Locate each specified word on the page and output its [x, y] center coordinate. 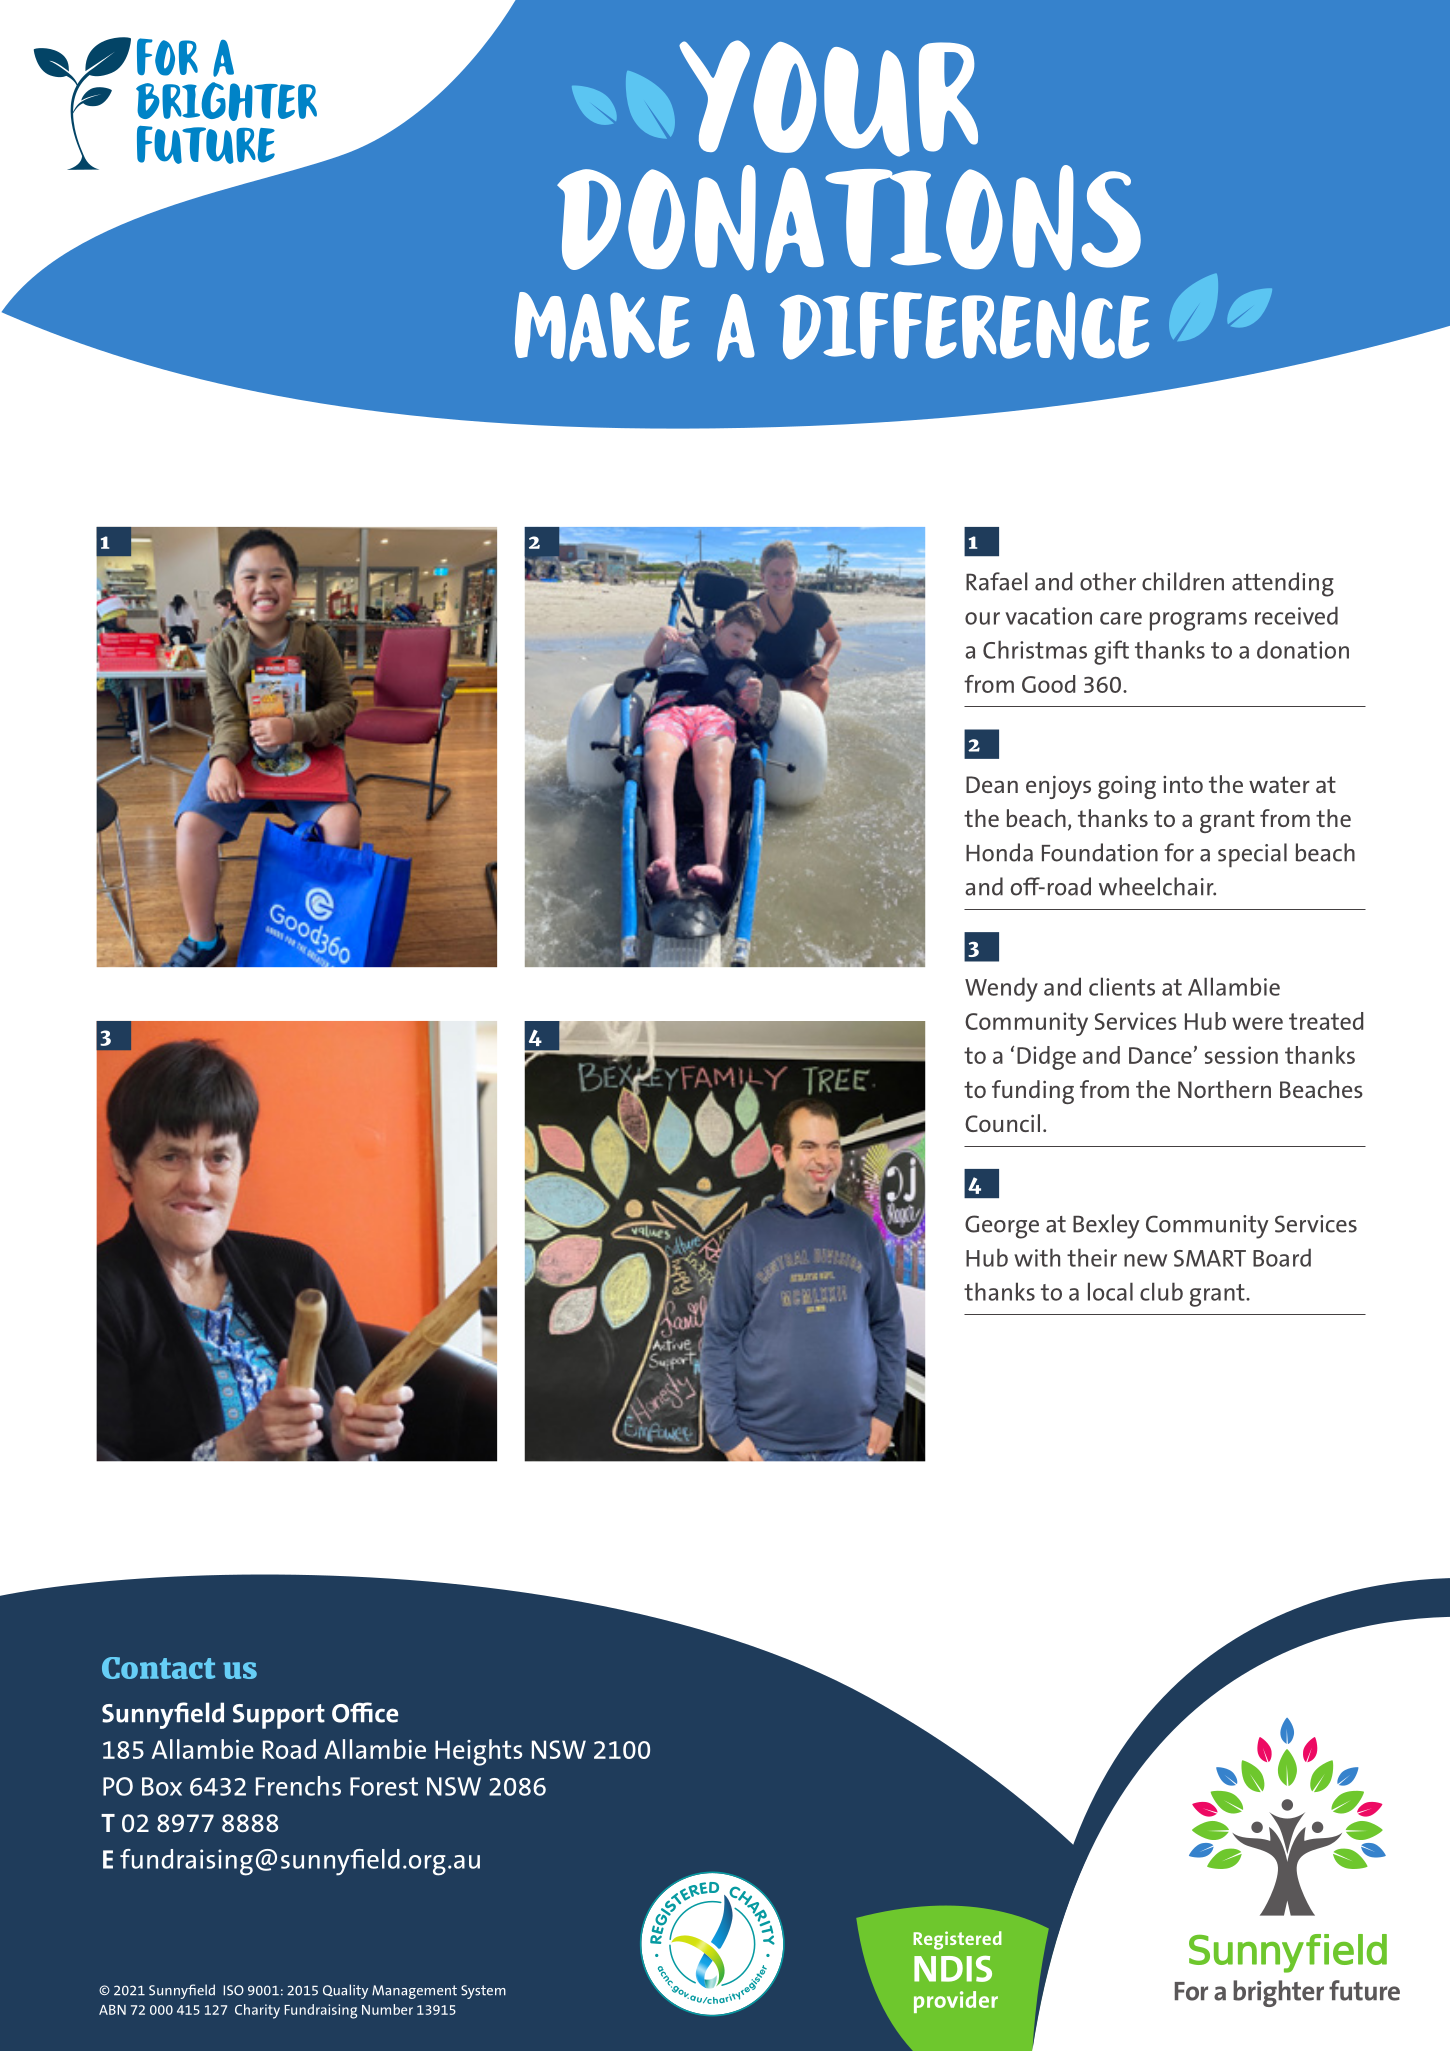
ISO [233, 1990]
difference [964, 326]
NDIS [953, 1969]
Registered [957, 1940]
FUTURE [206, 145]
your [828, 98]
